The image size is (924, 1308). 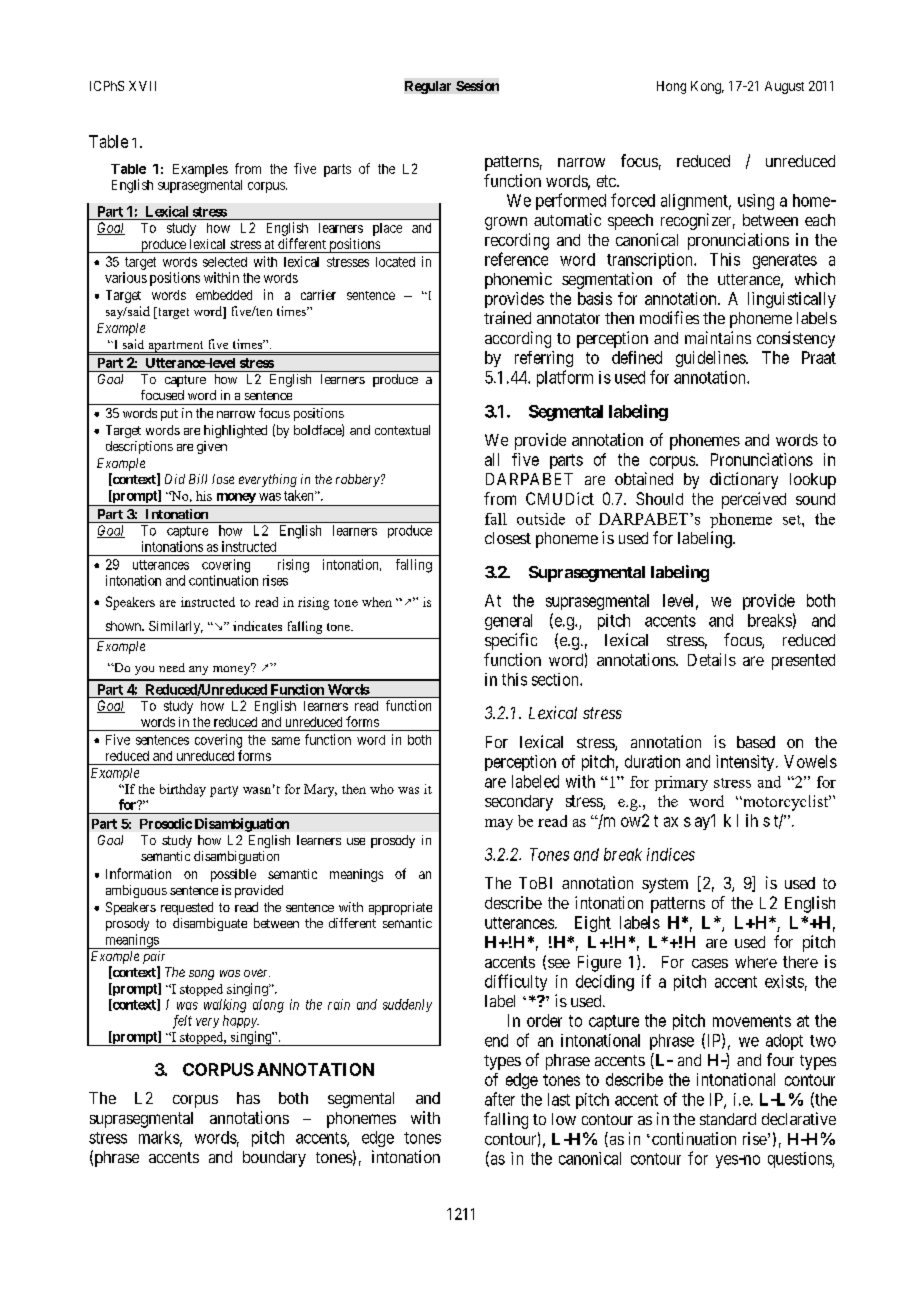 What do you see at coordinates (248, 1098) in the screenshot?
I see `has` at bounding box center [248, 1098].
